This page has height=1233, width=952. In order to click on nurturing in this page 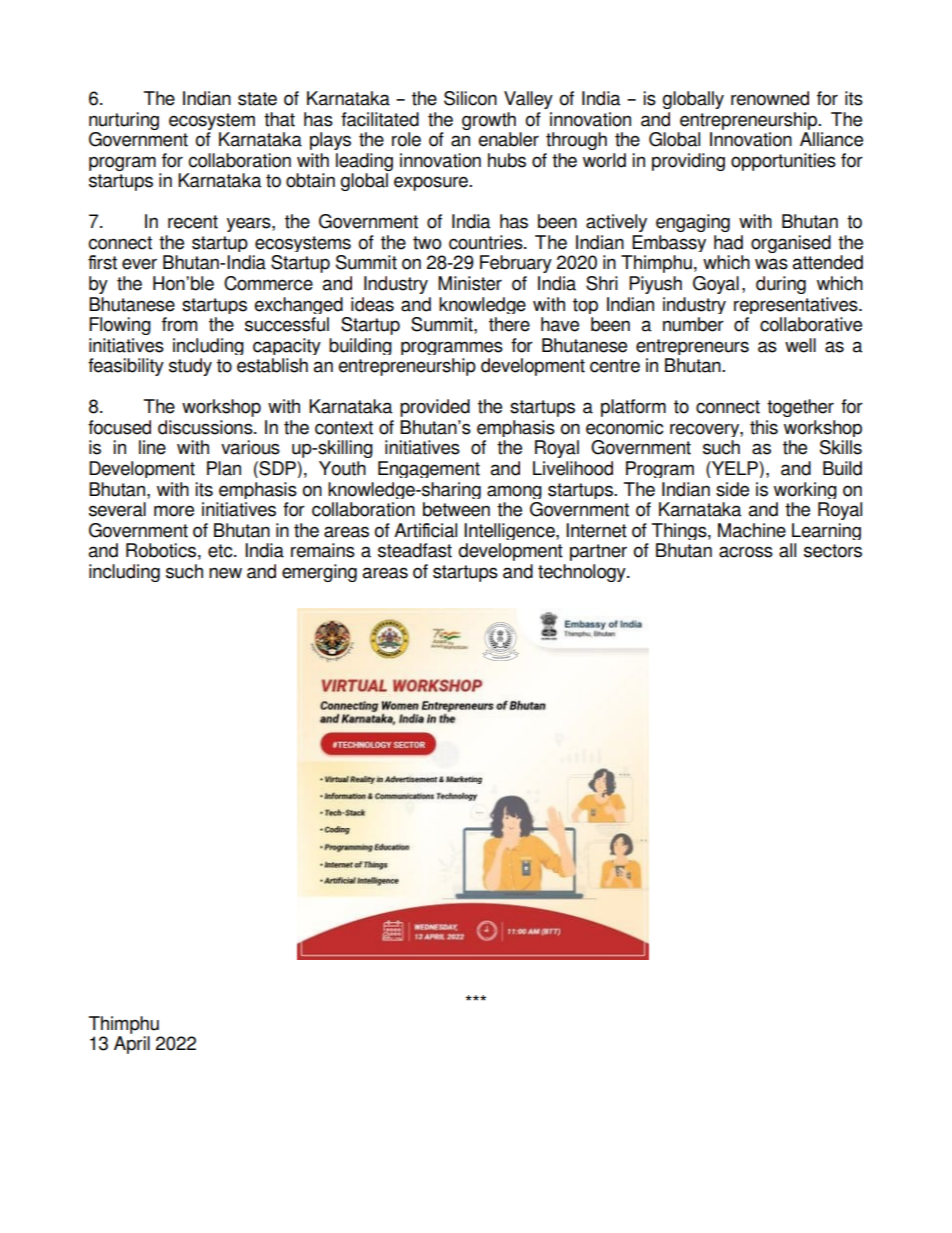, I will do `click(124, 121)`.
